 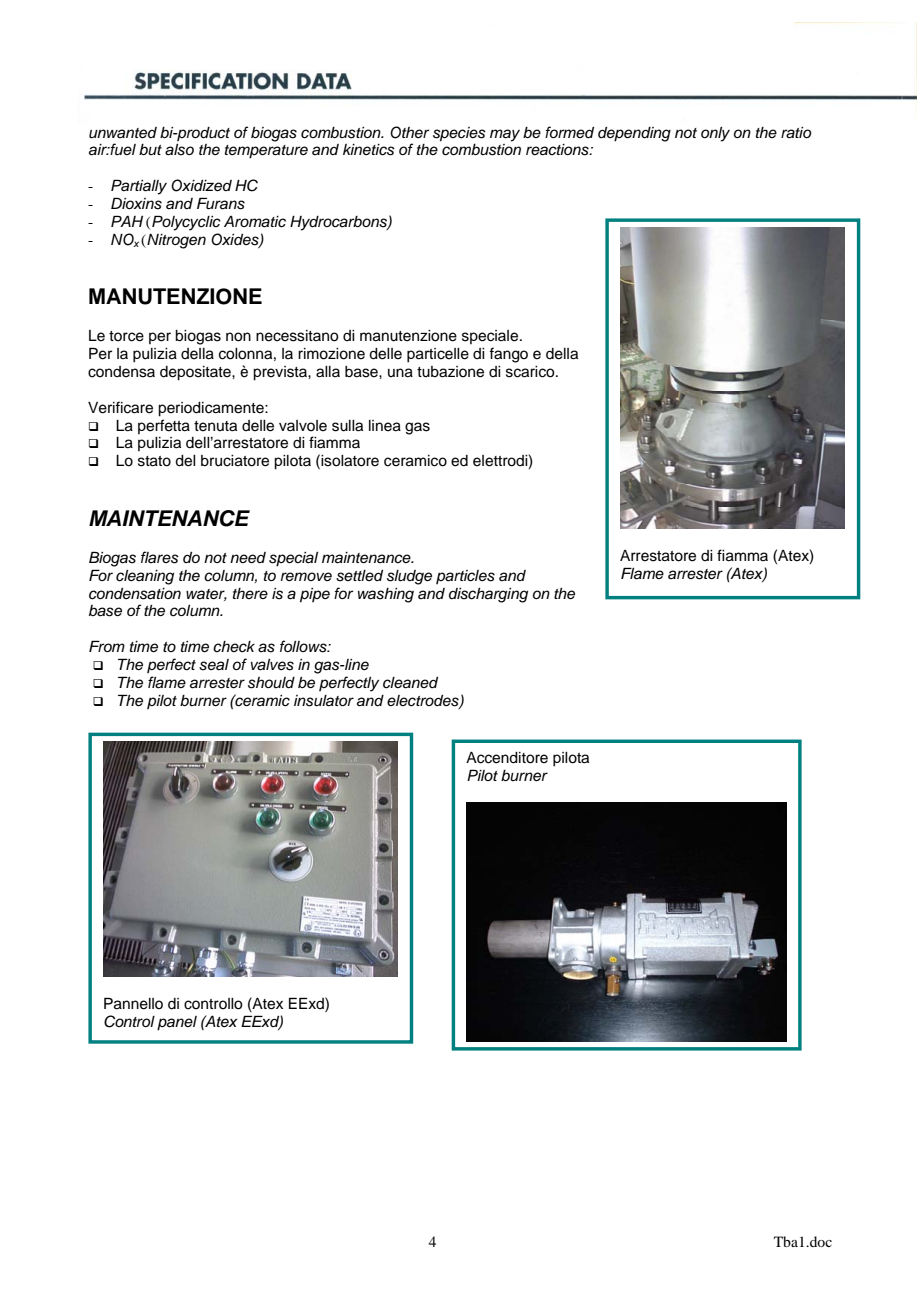 What do you see at coordinates (410, 683) in the image?
I see `cleaned` at bounding box center [410, 683].
